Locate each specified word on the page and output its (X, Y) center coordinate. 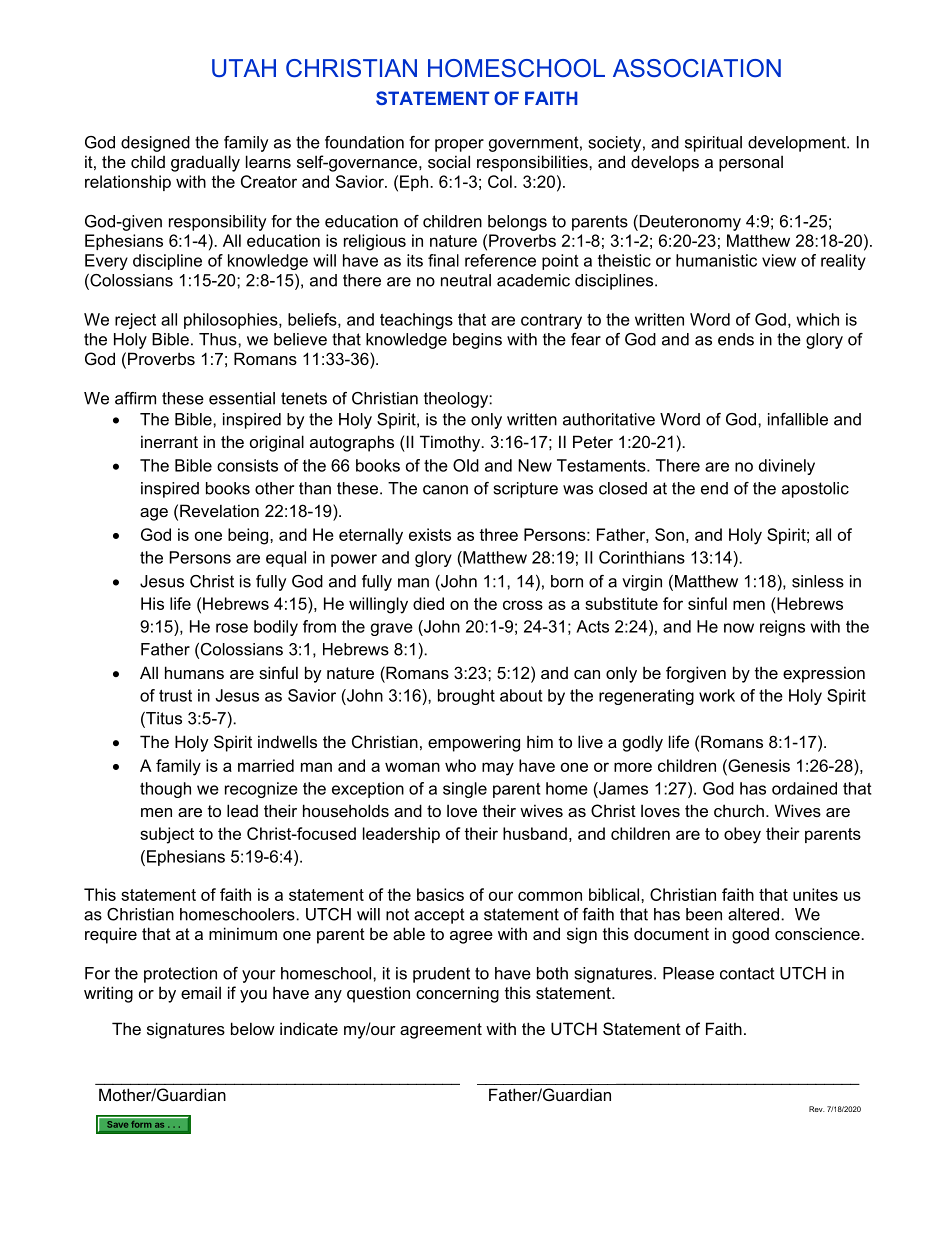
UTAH (244, 68)
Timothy (451, 443)
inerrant (169, 441)
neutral (466, 280)
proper (459, 145)
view (779, 260)
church (739, 810)
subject (167, 835)
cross (523, 605)
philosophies (232, 321)
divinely (787, 467)
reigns (782, 628)
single (465, 790)
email (201, 992)
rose (232, 628)
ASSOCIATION (697, 68)
